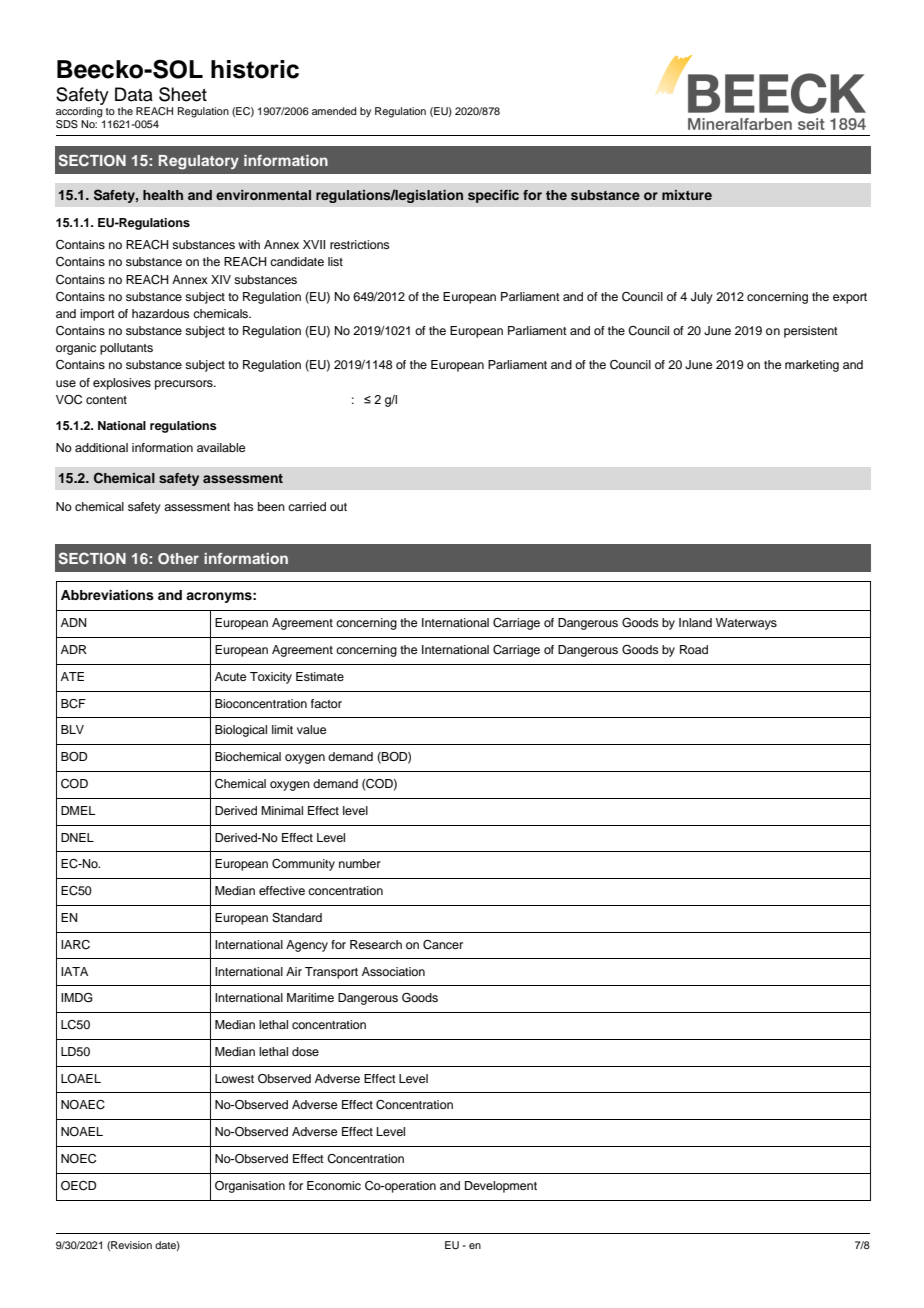 This page has width=924, height=1308. Describe the element at coordinates (107, 595) in the page. I see `Abbreviations` at that location.
